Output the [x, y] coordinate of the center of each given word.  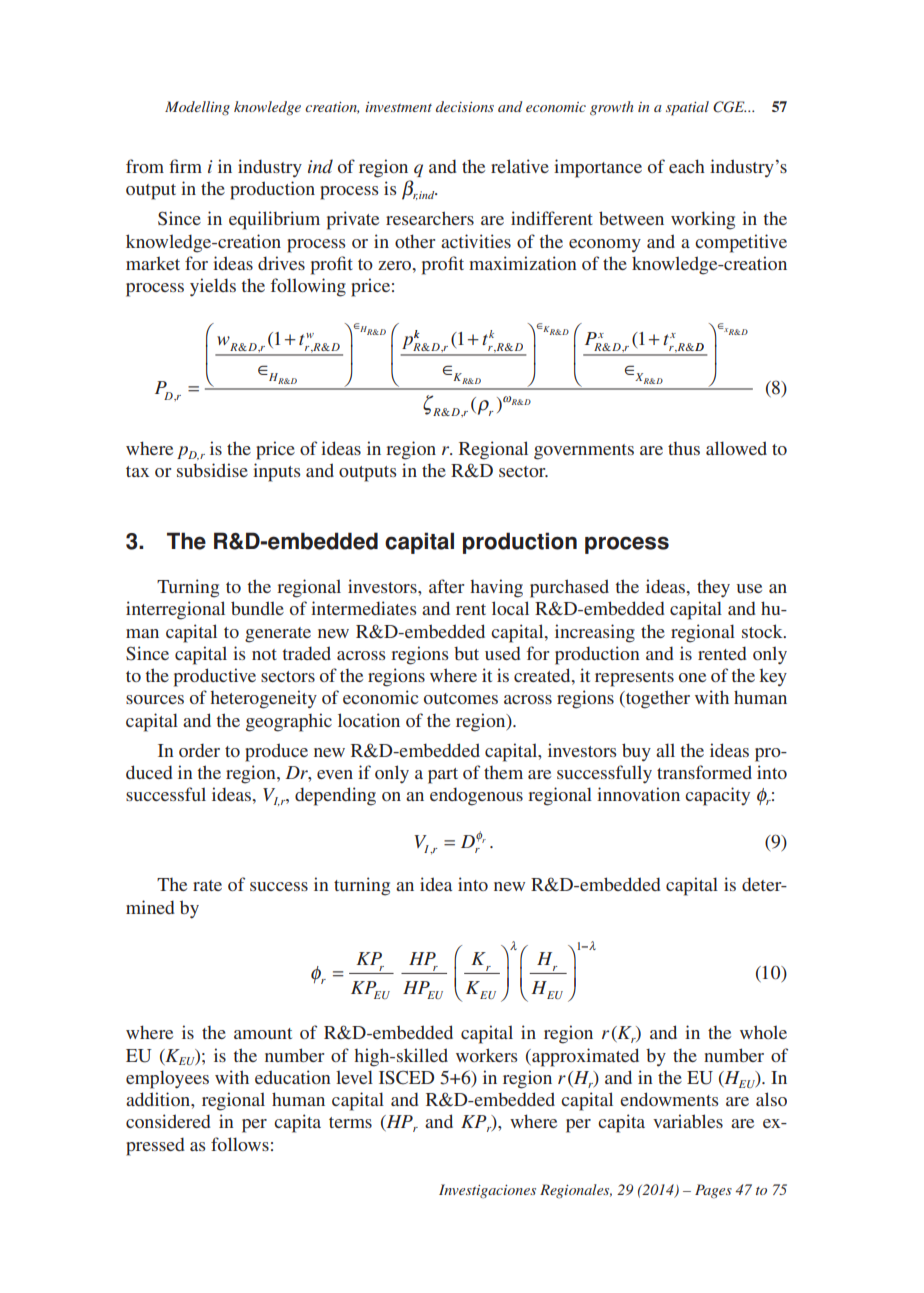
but [466, 653]
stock [763, 631]
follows [240, 1144]
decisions [465, 106]
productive [215, 677]
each [687, 166]
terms [350, 1122]
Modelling [197, 108]
